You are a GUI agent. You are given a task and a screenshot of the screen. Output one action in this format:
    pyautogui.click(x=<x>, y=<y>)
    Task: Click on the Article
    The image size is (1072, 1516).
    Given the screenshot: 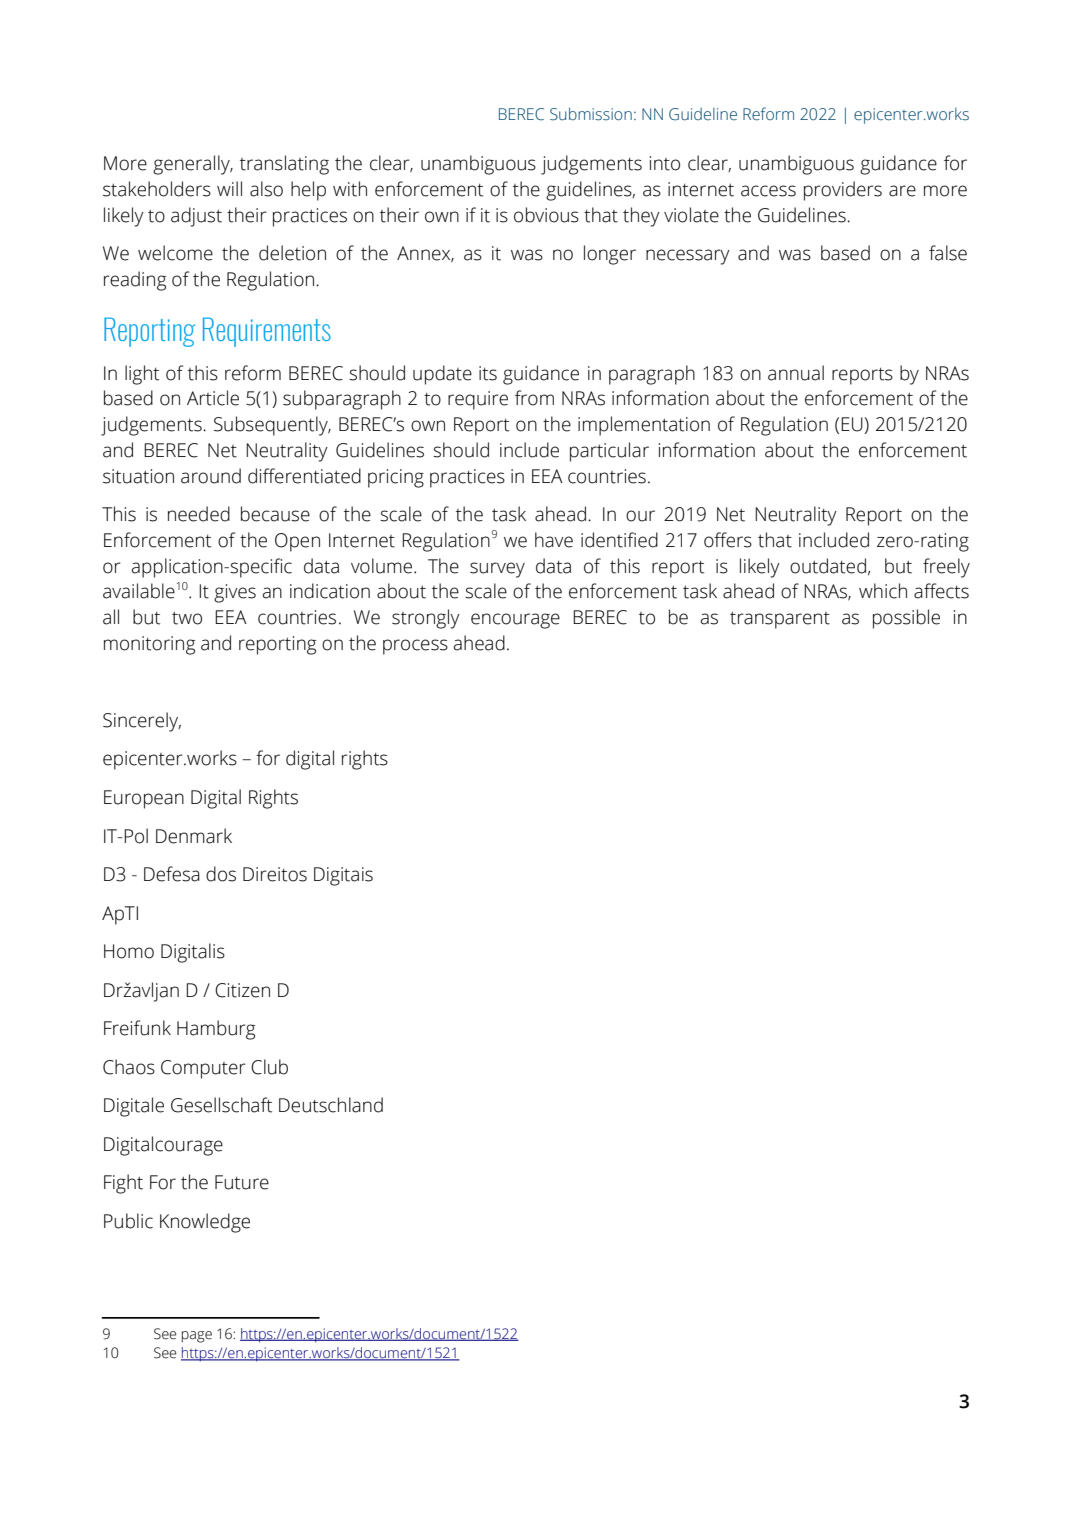 What is the action you would take?
    pyautogui.click(x=213, y=398)
